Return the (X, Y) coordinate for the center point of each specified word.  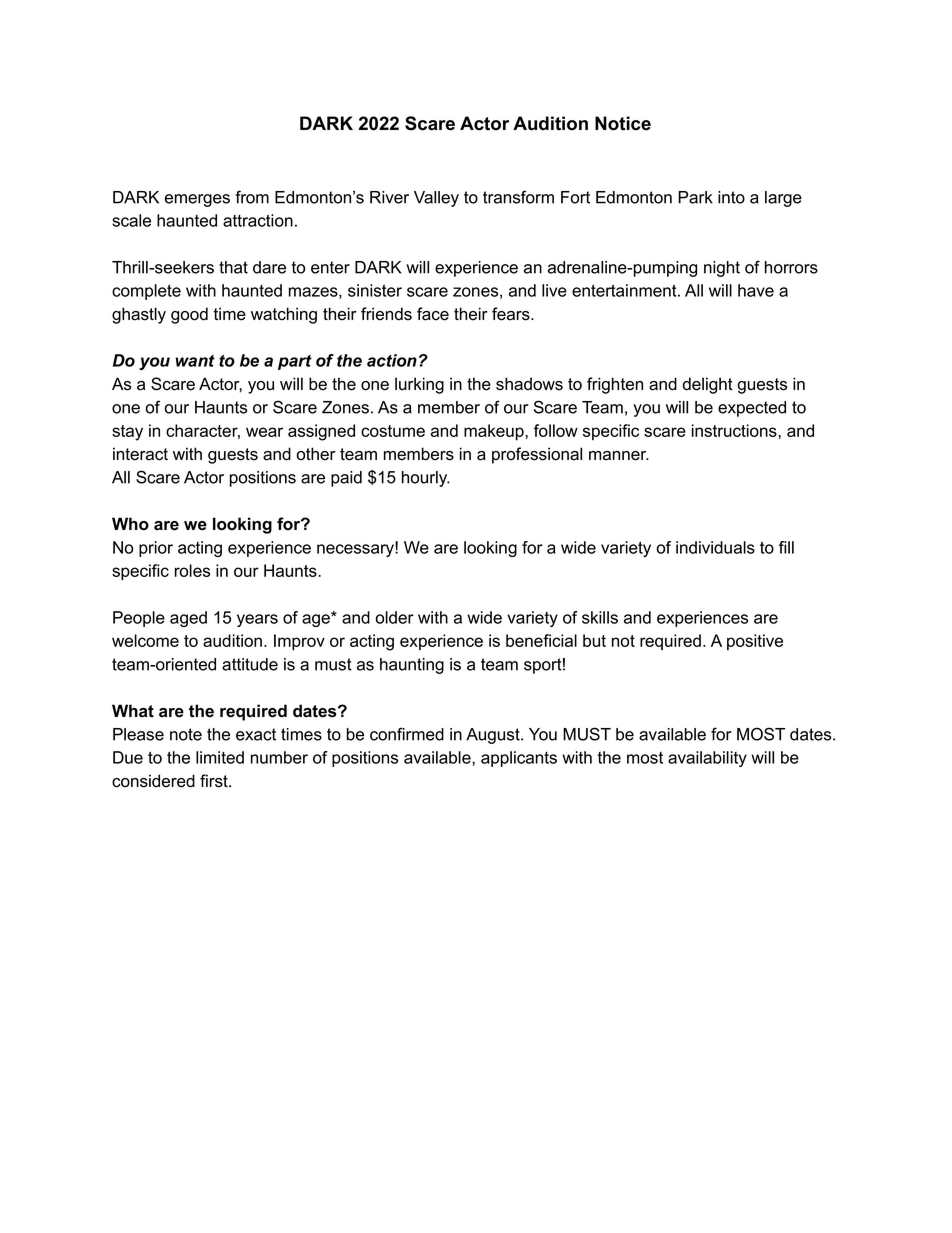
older (395, 617)
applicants (519, 759)
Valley (436, 199)
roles (192, 570)
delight (708, 385)
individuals (715, 547)
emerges (197, 200)
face (433, 314)
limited (220, 757)
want (195, 361)
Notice (623, 123)
